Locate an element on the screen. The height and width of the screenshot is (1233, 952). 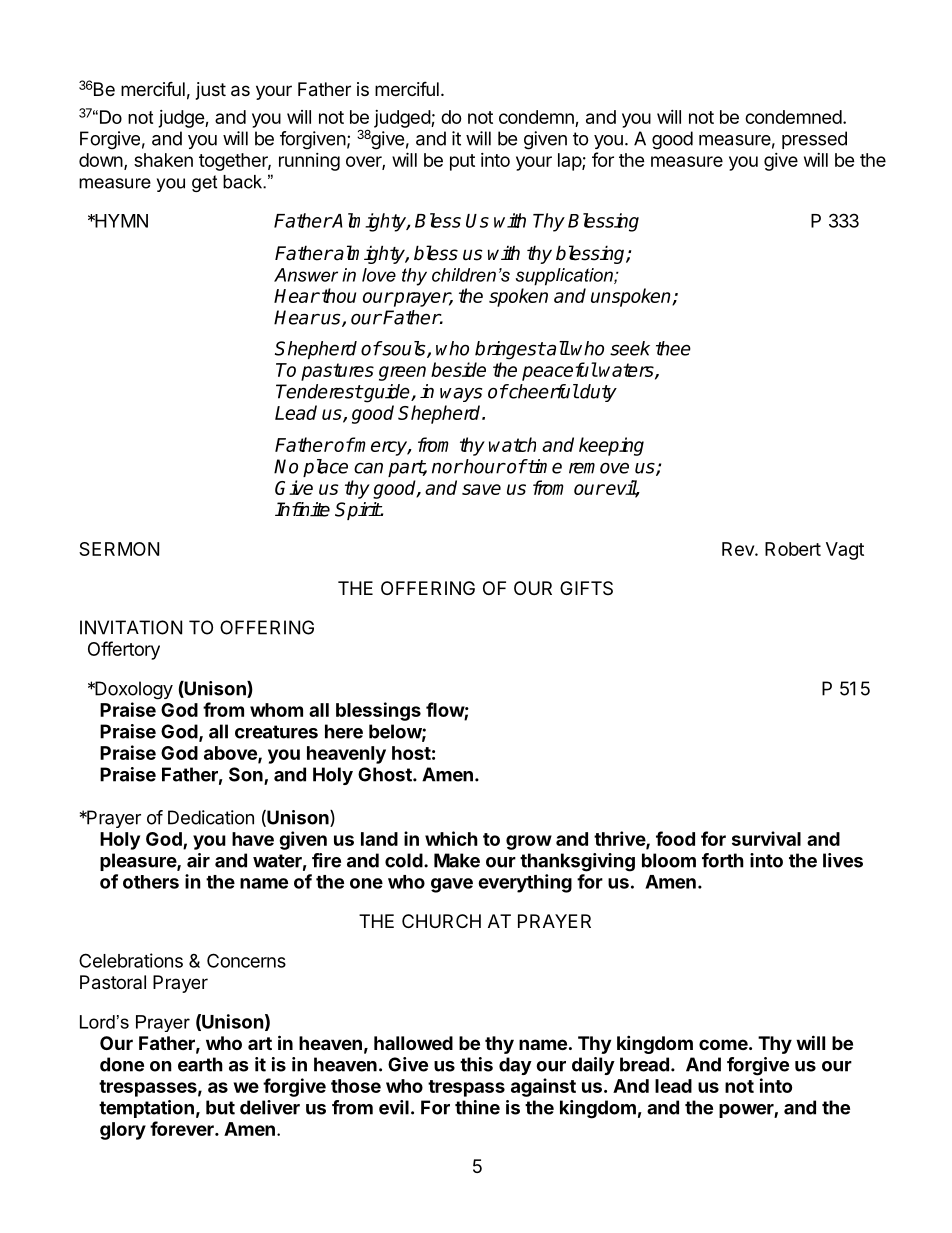
but is located at coordinates (220, 1107).
